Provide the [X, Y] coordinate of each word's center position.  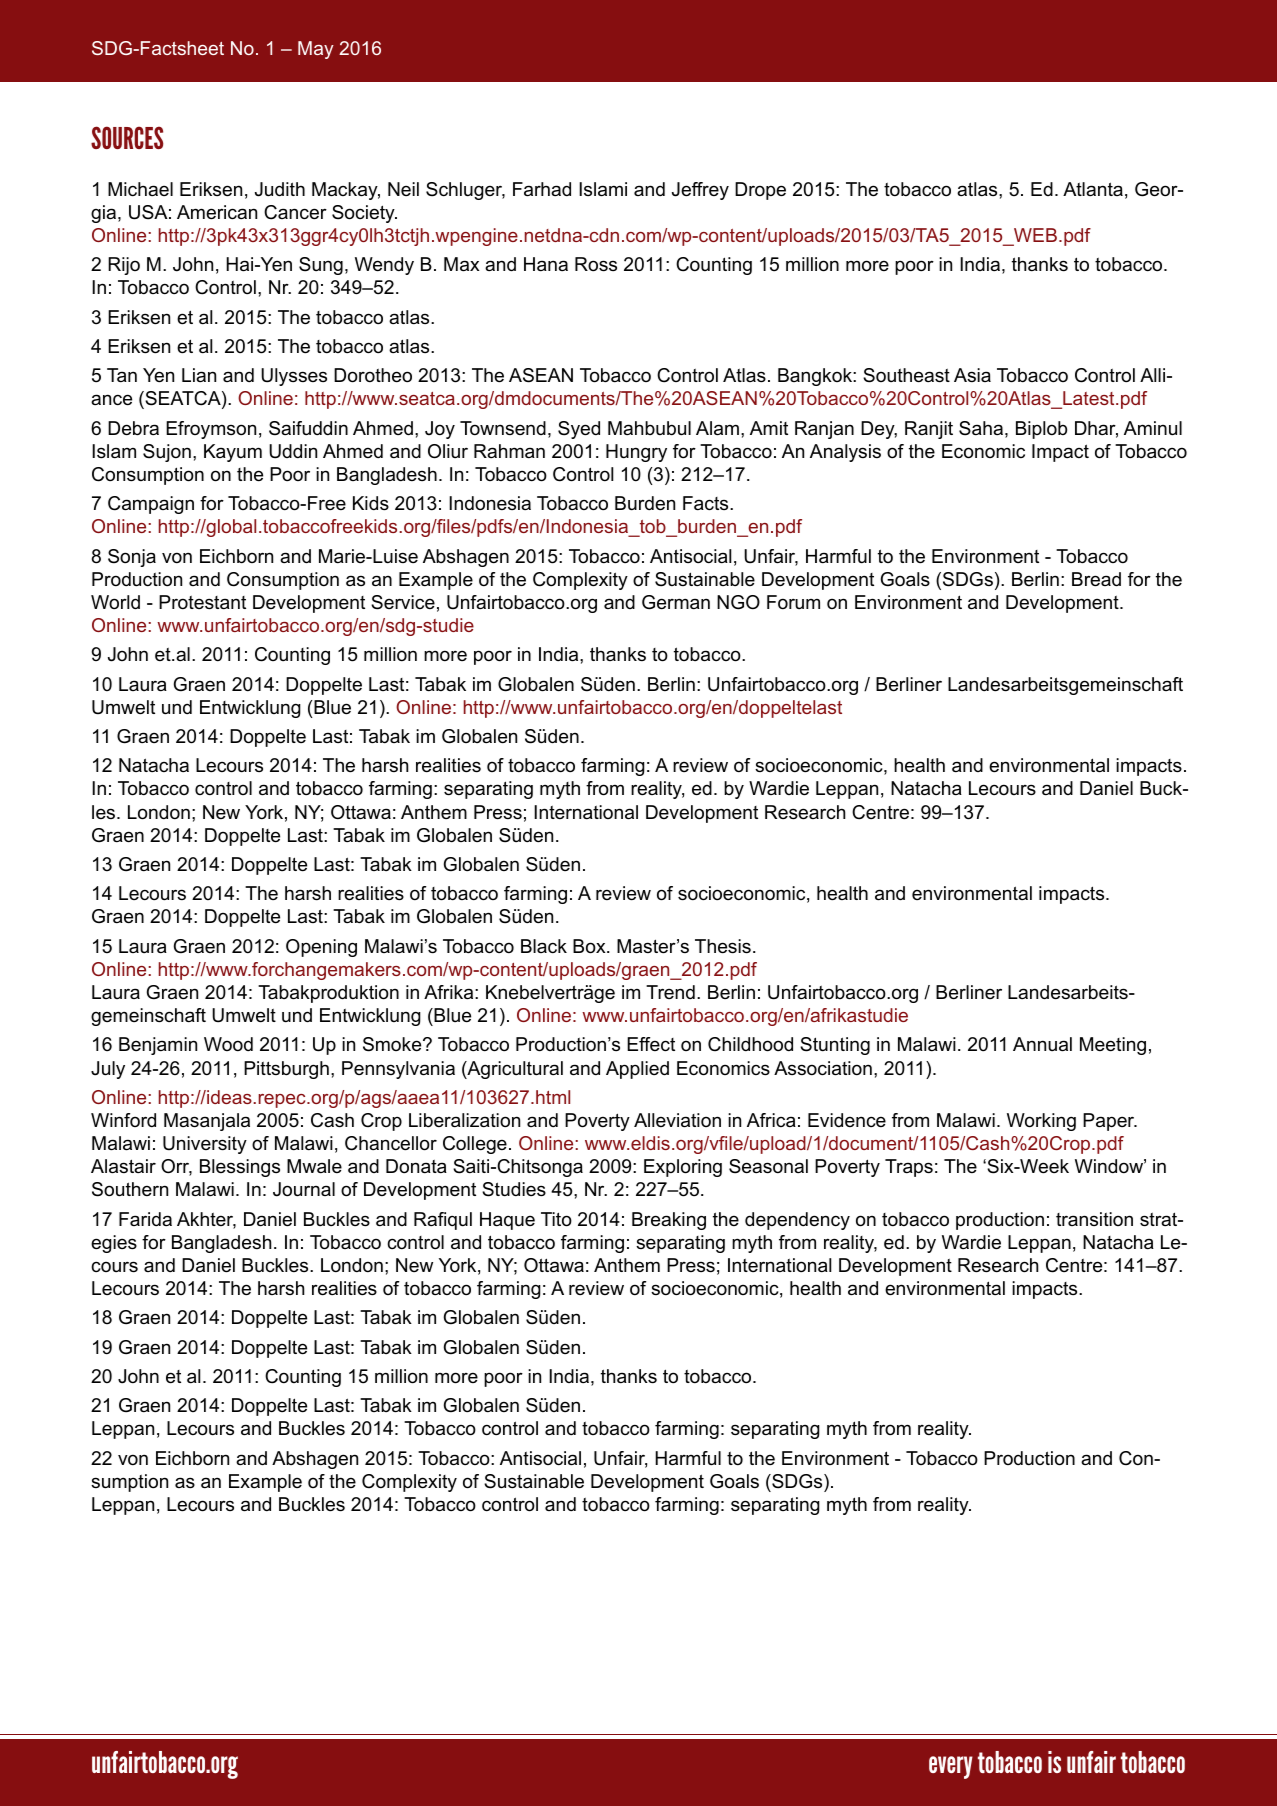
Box [590, 946]
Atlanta [1093, 189]
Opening [321, 948]
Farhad [542, 189]
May [316, 50]
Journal [304, 1189]
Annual [1042, 1044]
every [951, 1767]
